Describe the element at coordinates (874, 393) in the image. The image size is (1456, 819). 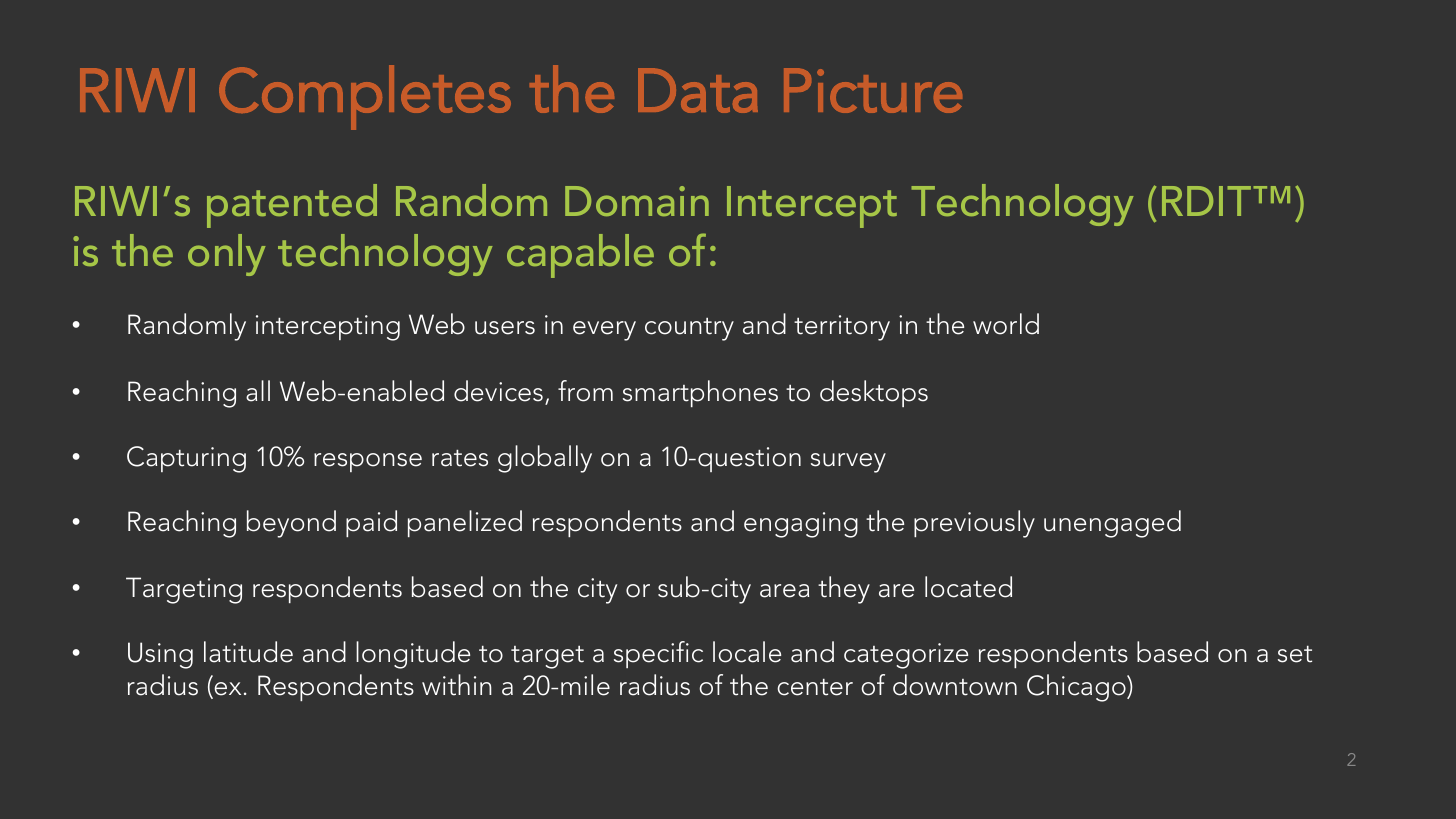
I see `desktops` at that location.
